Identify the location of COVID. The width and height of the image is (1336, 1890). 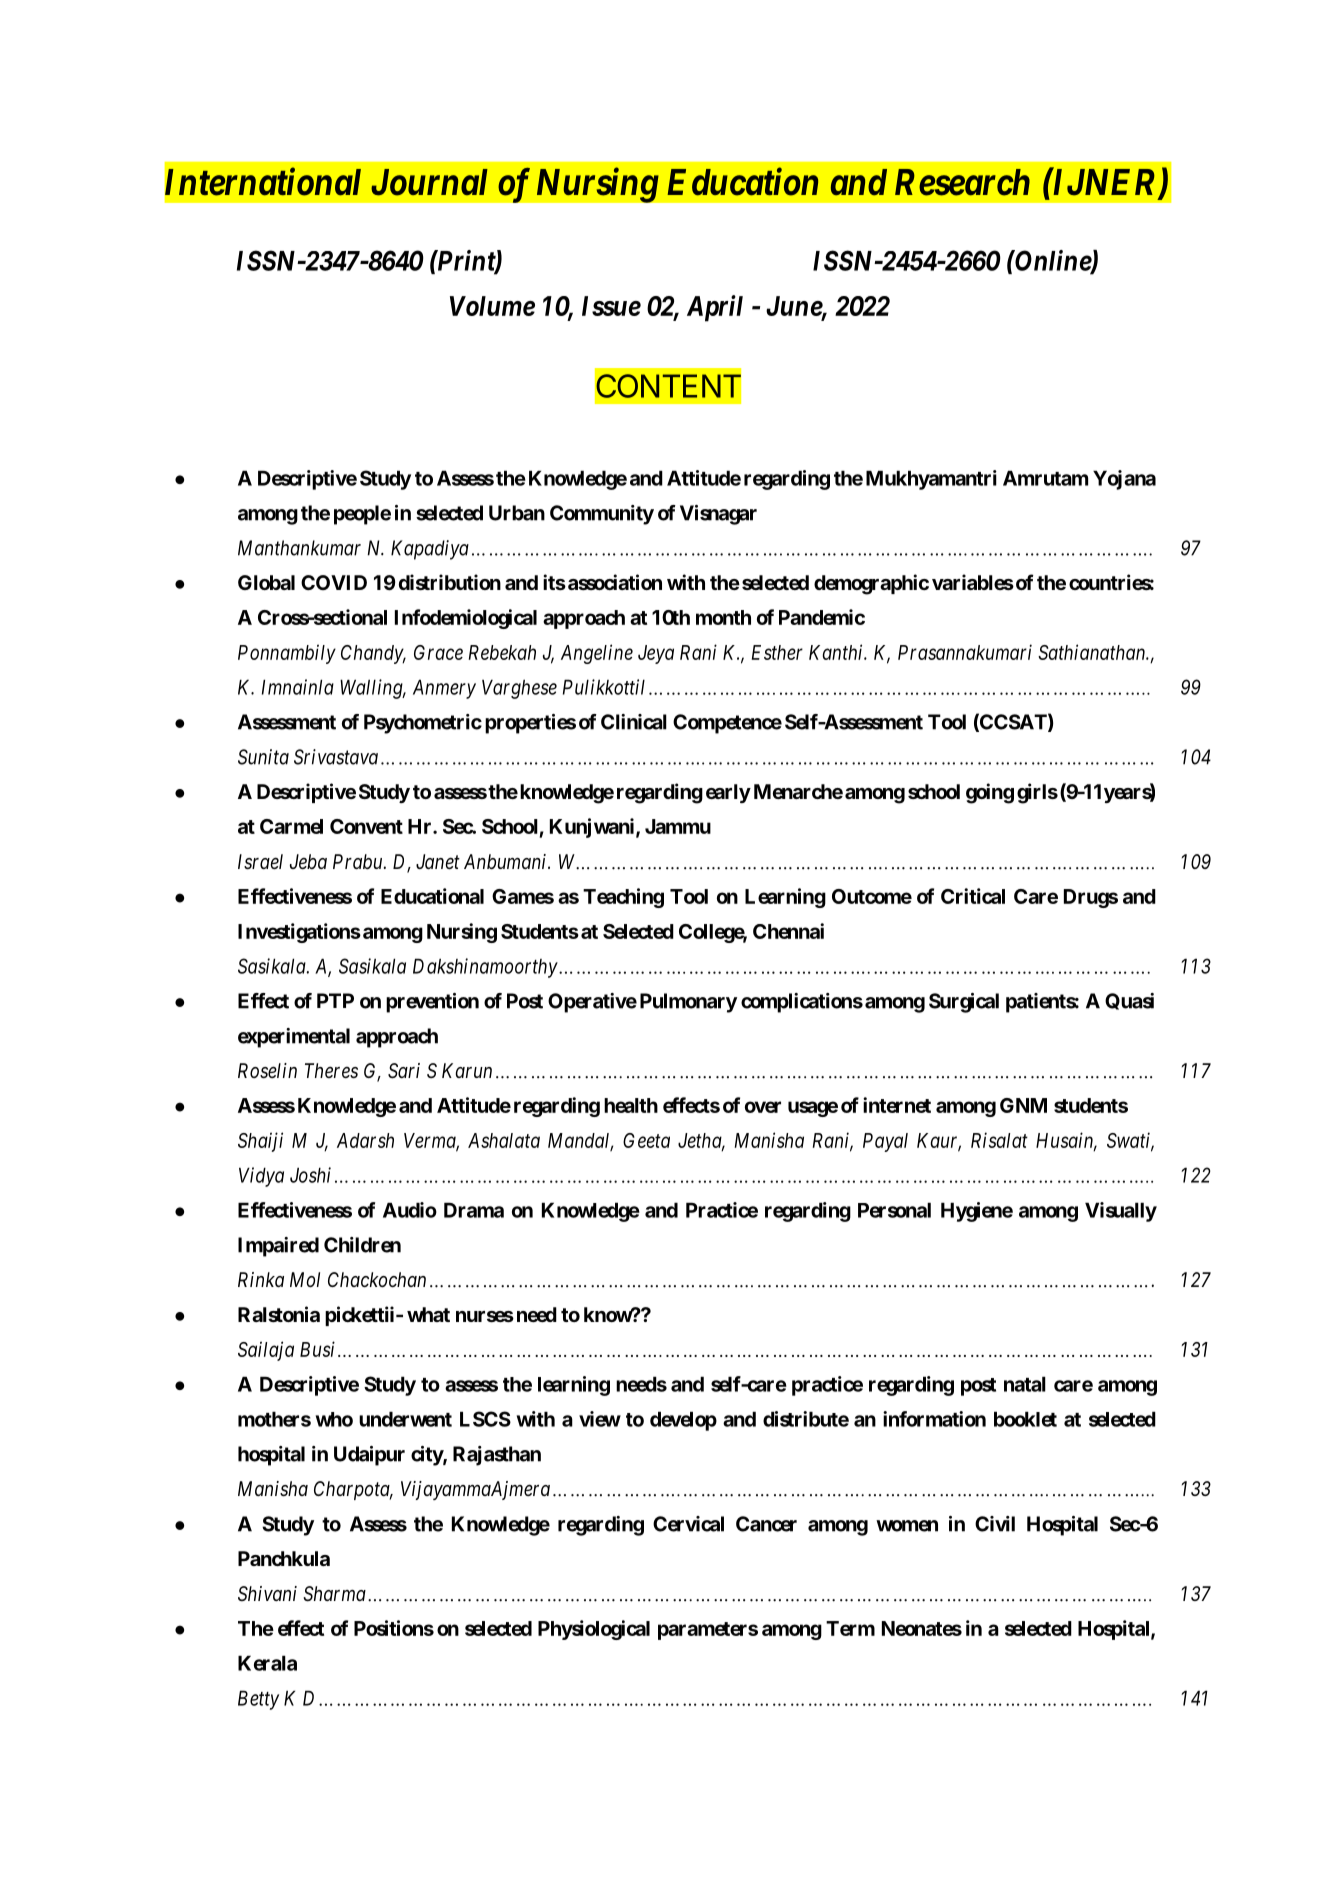
(334, 582).
